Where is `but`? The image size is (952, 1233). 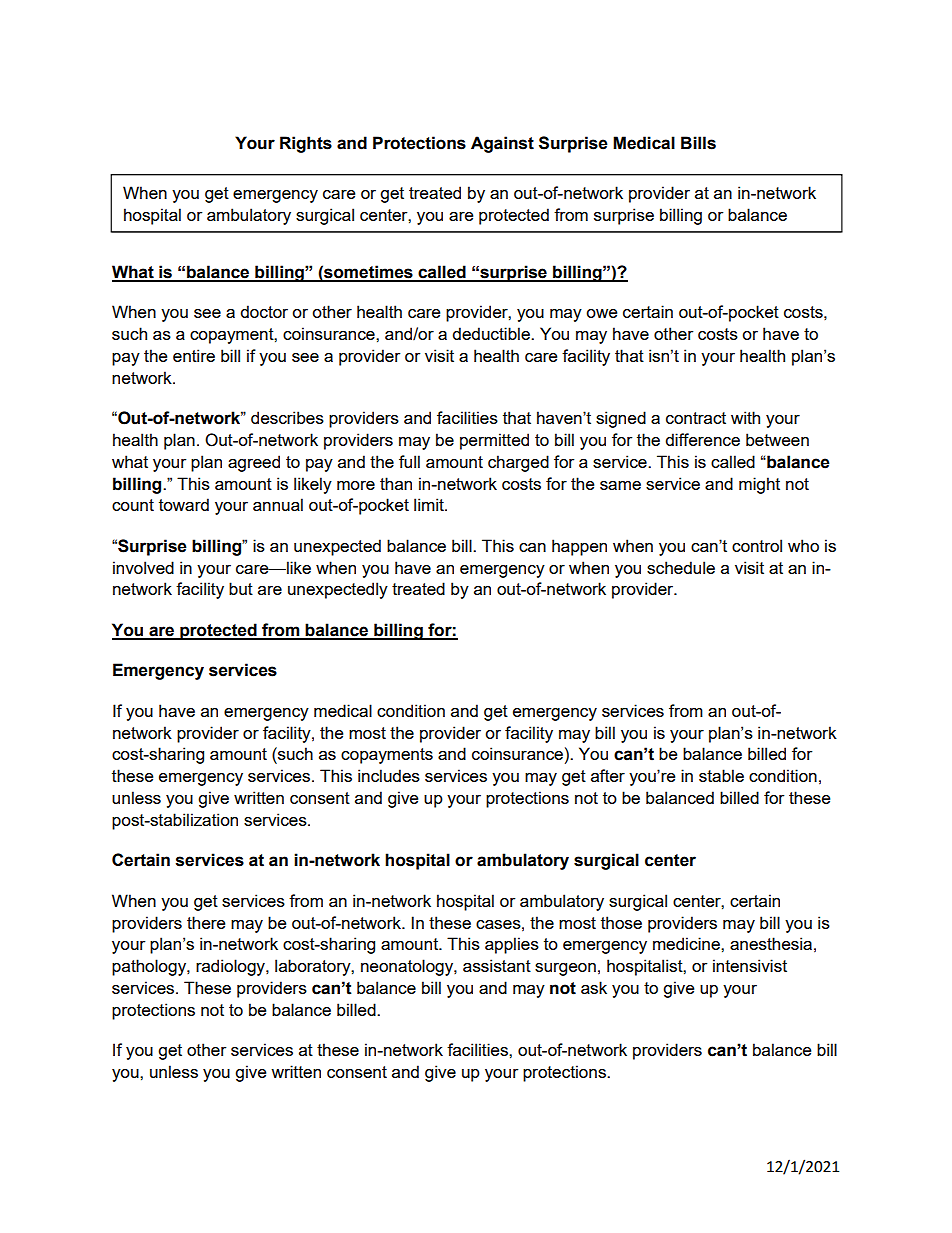
but is located at coordinates (241, 588).
